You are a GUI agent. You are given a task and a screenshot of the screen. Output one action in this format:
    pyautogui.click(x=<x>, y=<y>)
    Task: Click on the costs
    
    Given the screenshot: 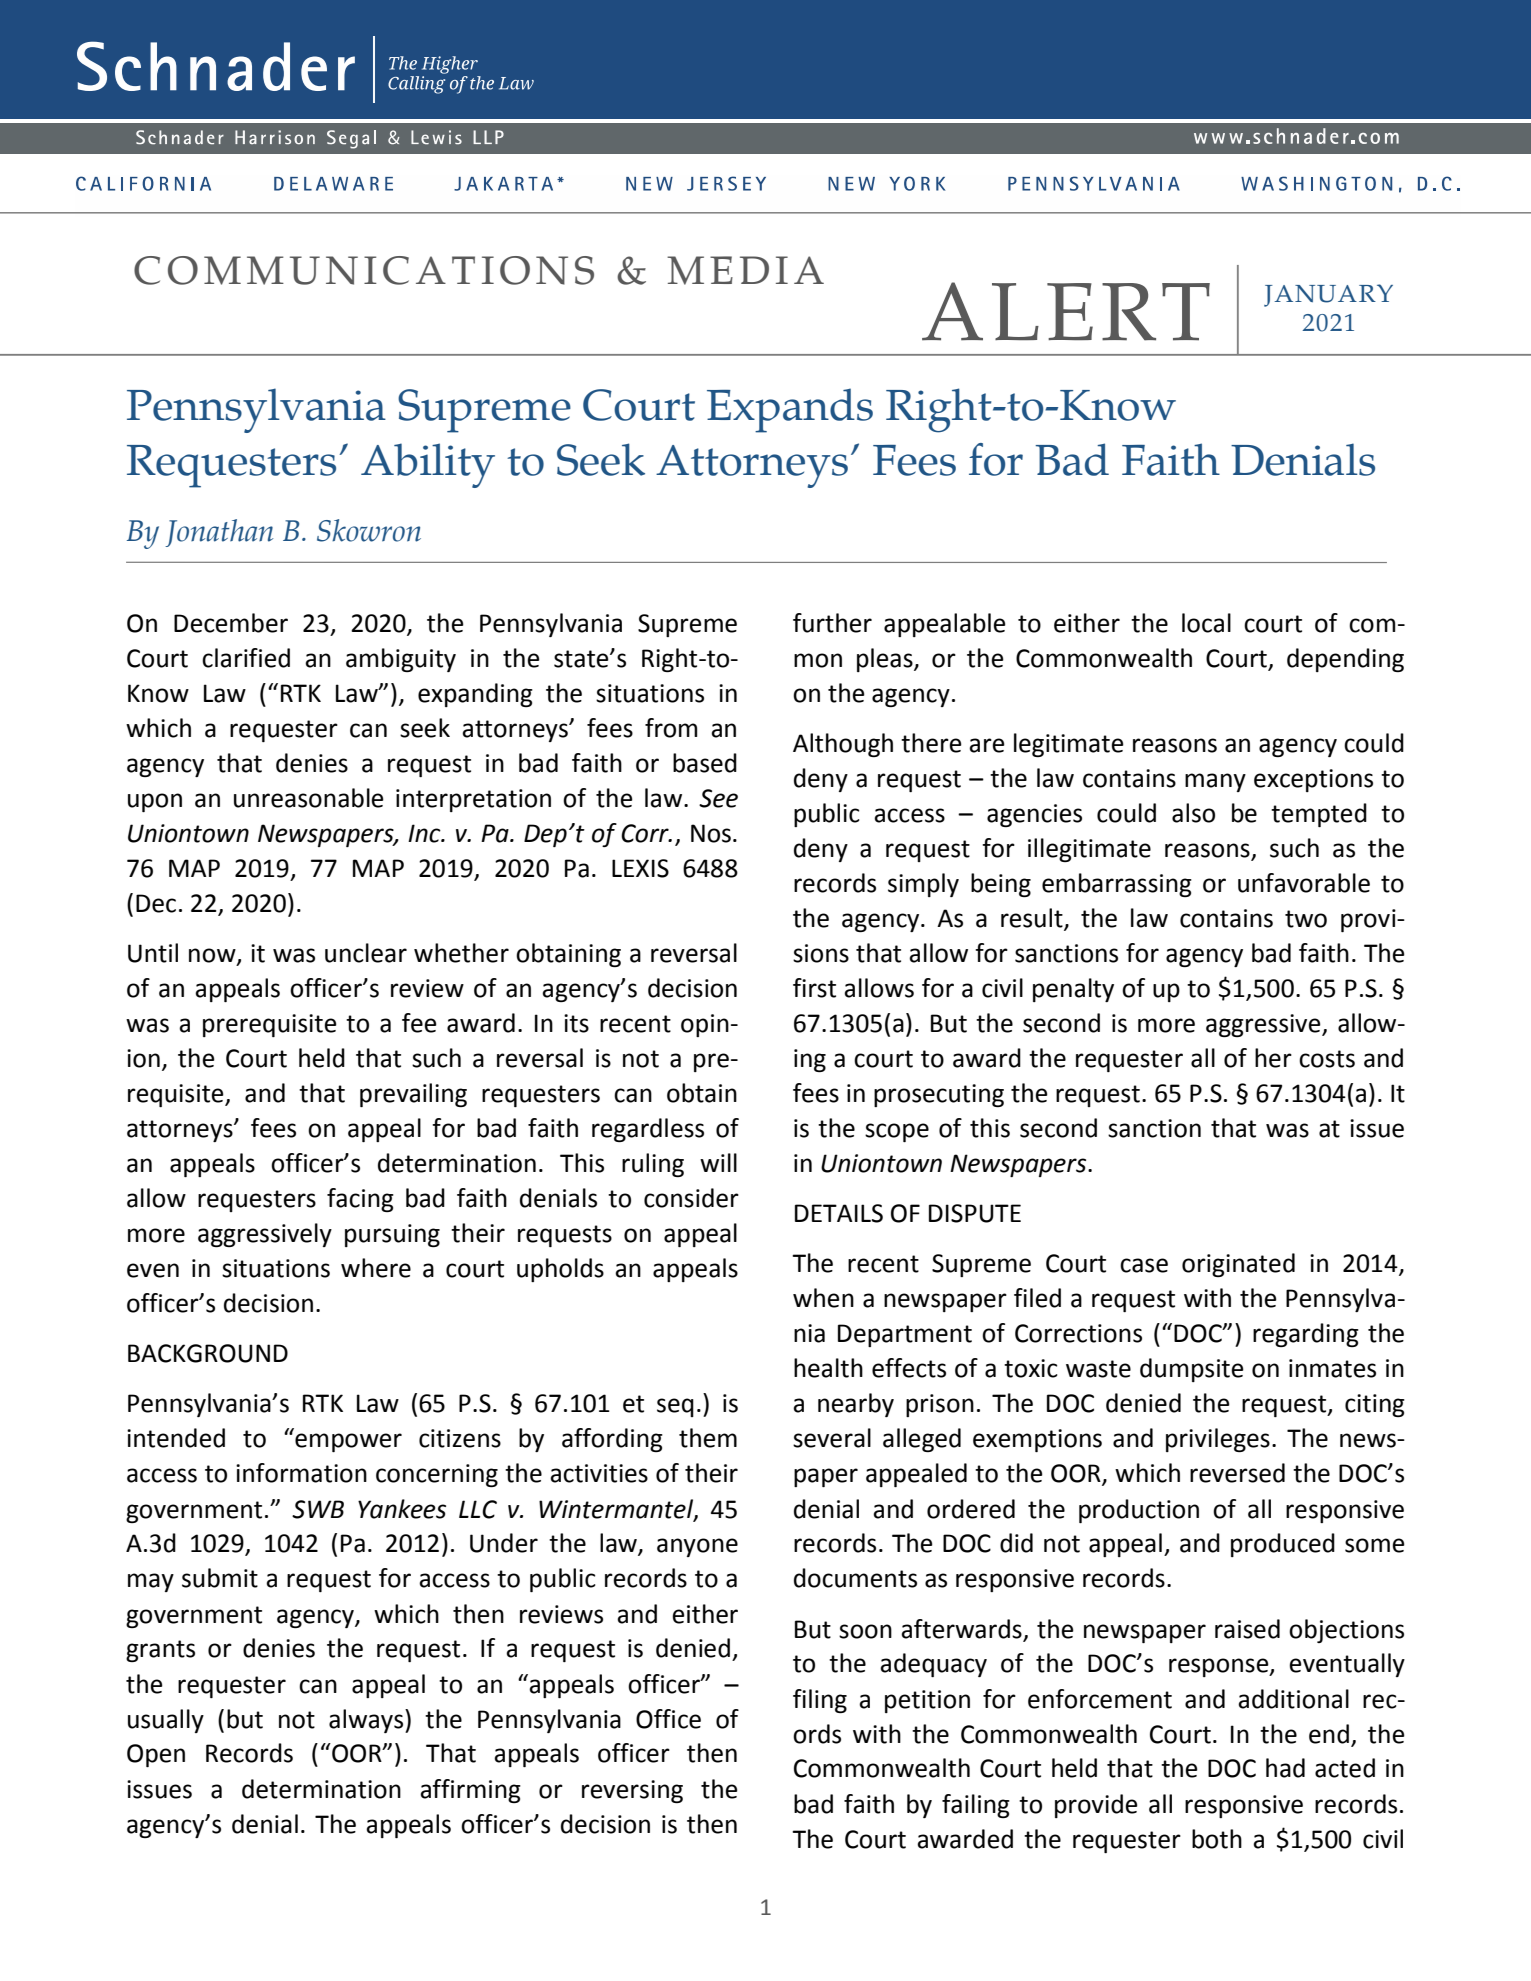 What is the action you would take?
    pyautogui.click(x=1327, y=1059)
